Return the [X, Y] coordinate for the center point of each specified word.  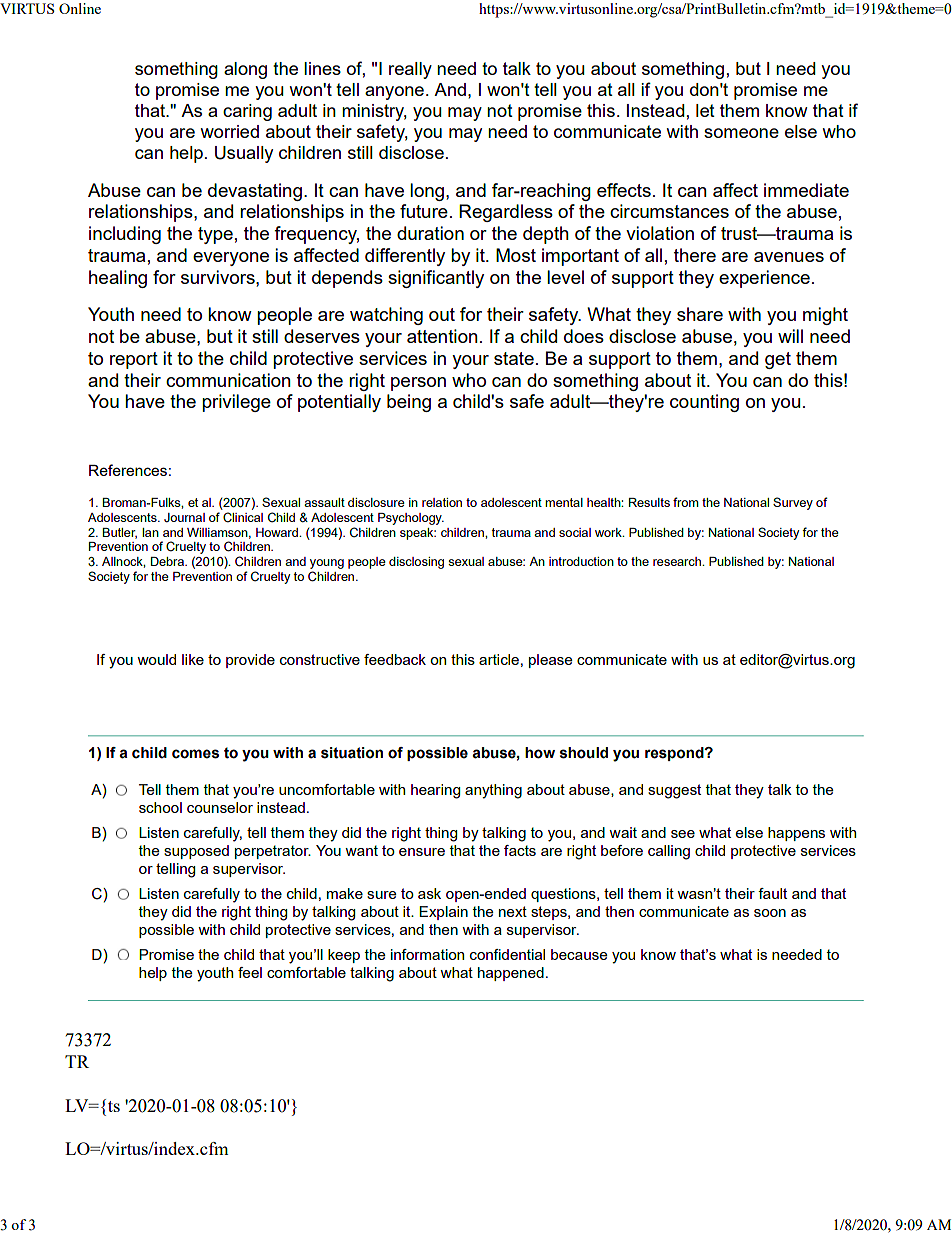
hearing [435, 791]
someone [741, 133]
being [409, 403]
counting [704, 403]
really [410, 70]
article [499, 659]
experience [764, 279]
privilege [236, 403]
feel [250, 972]
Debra [168, 561]
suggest [674, 791]
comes [195, 754]
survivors [219, 277]
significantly [436, 279]
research [678, 561]
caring [247, 112]
